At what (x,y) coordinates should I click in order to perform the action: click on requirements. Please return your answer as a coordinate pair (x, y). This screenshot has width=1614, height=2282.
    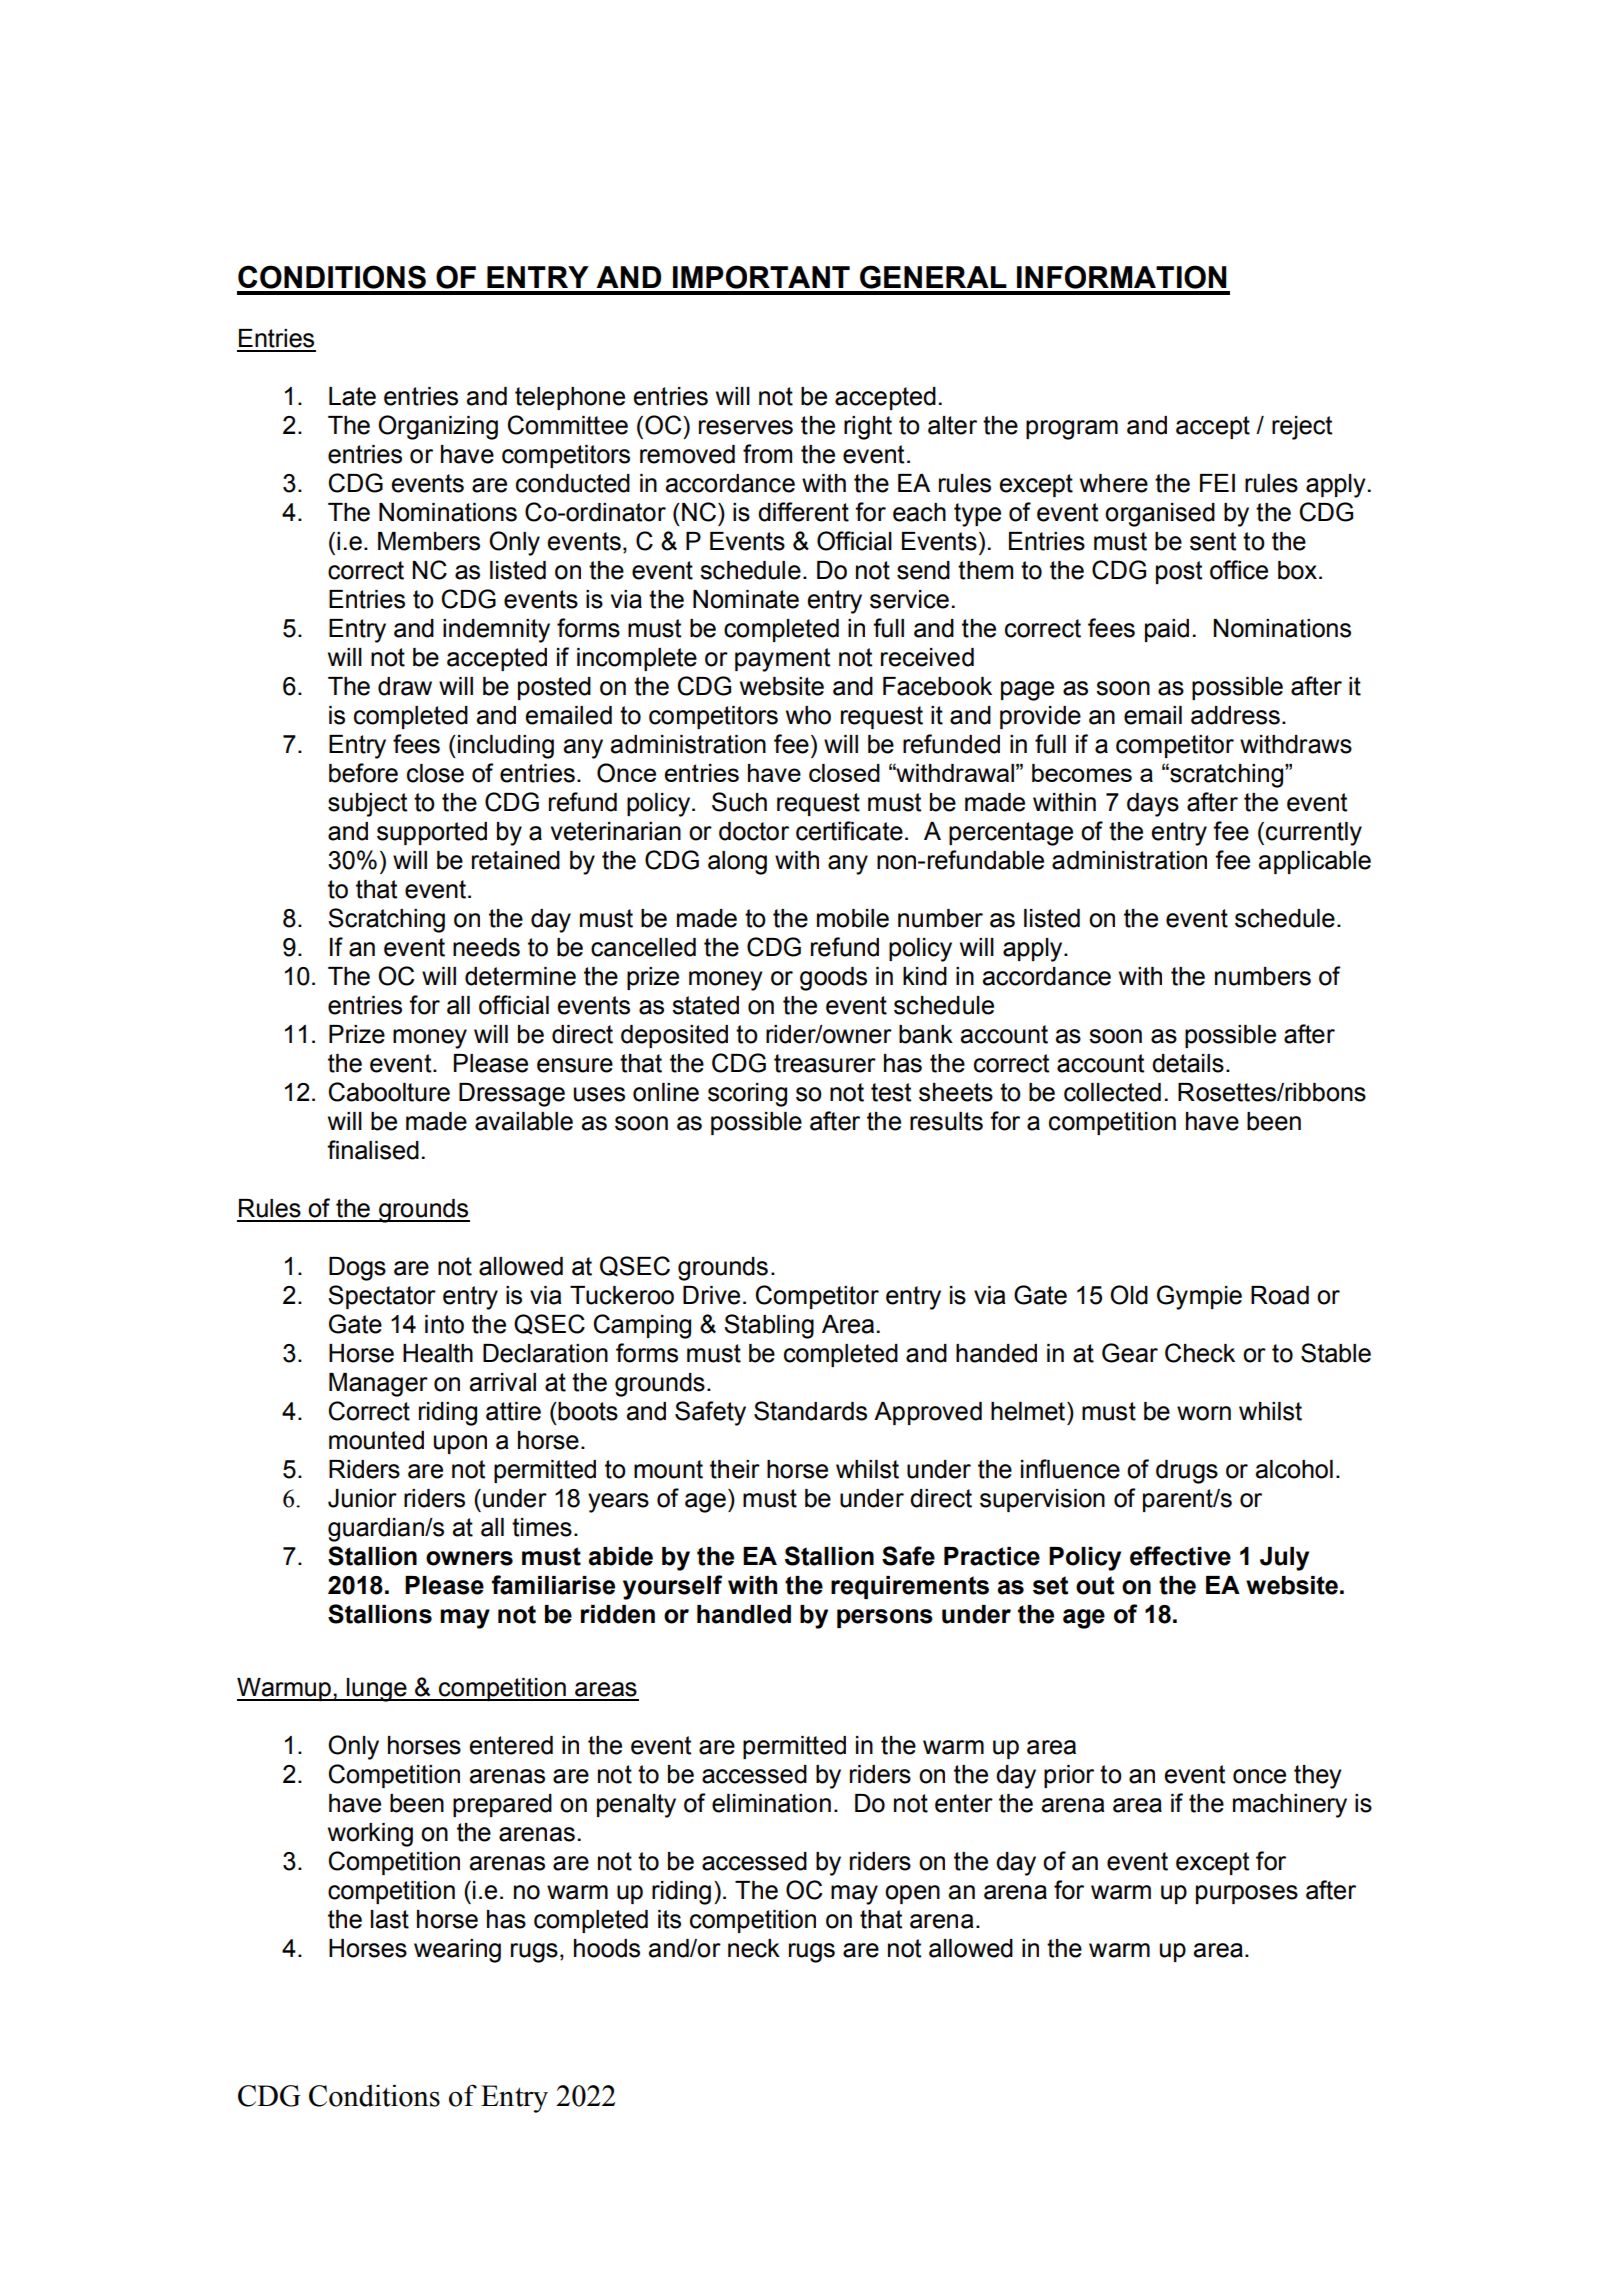
    Looking at the image, I should click on (910, 1587).
